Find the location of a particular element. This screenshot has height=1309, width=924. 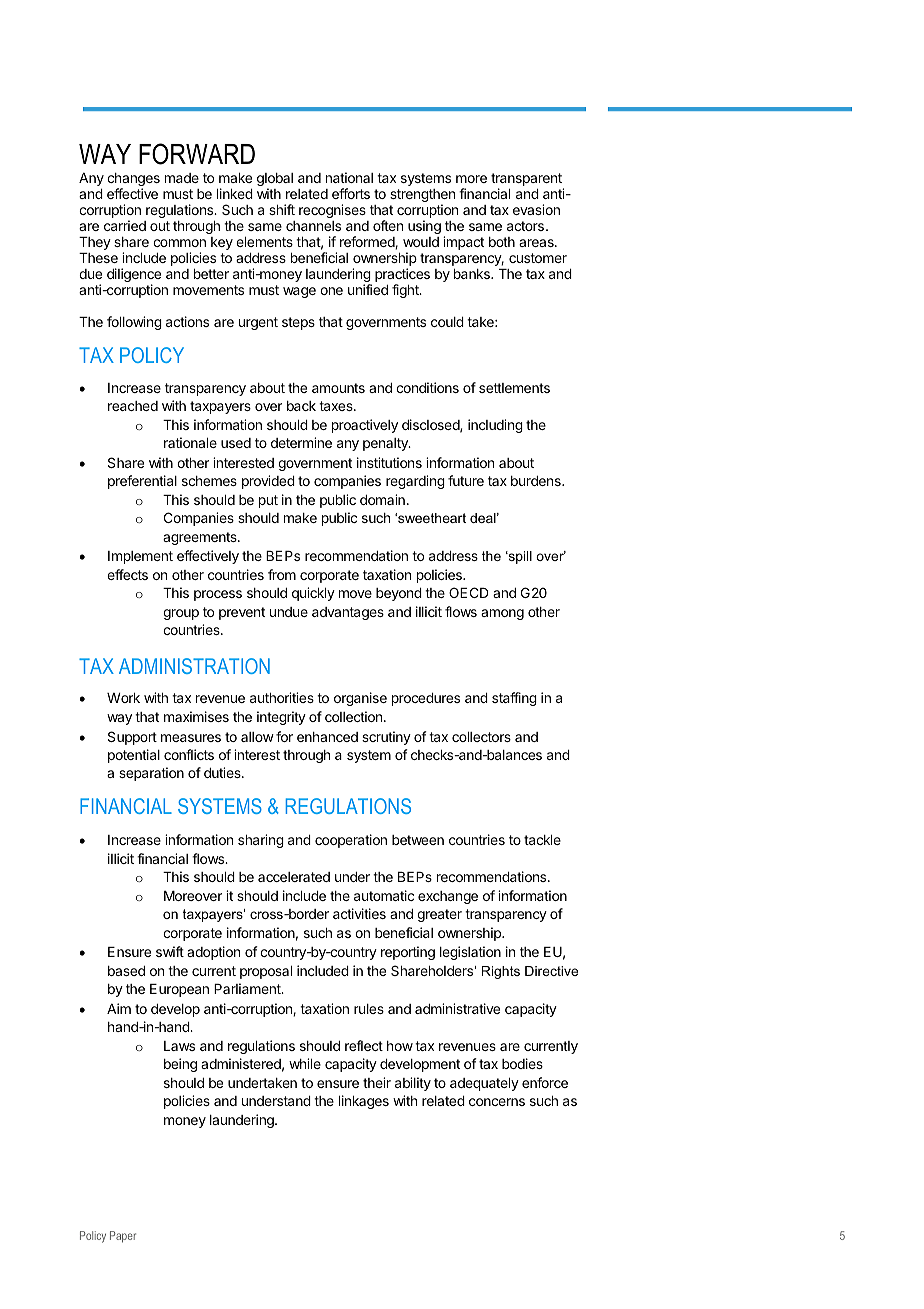

changes is located at coordinates (133, 181).
